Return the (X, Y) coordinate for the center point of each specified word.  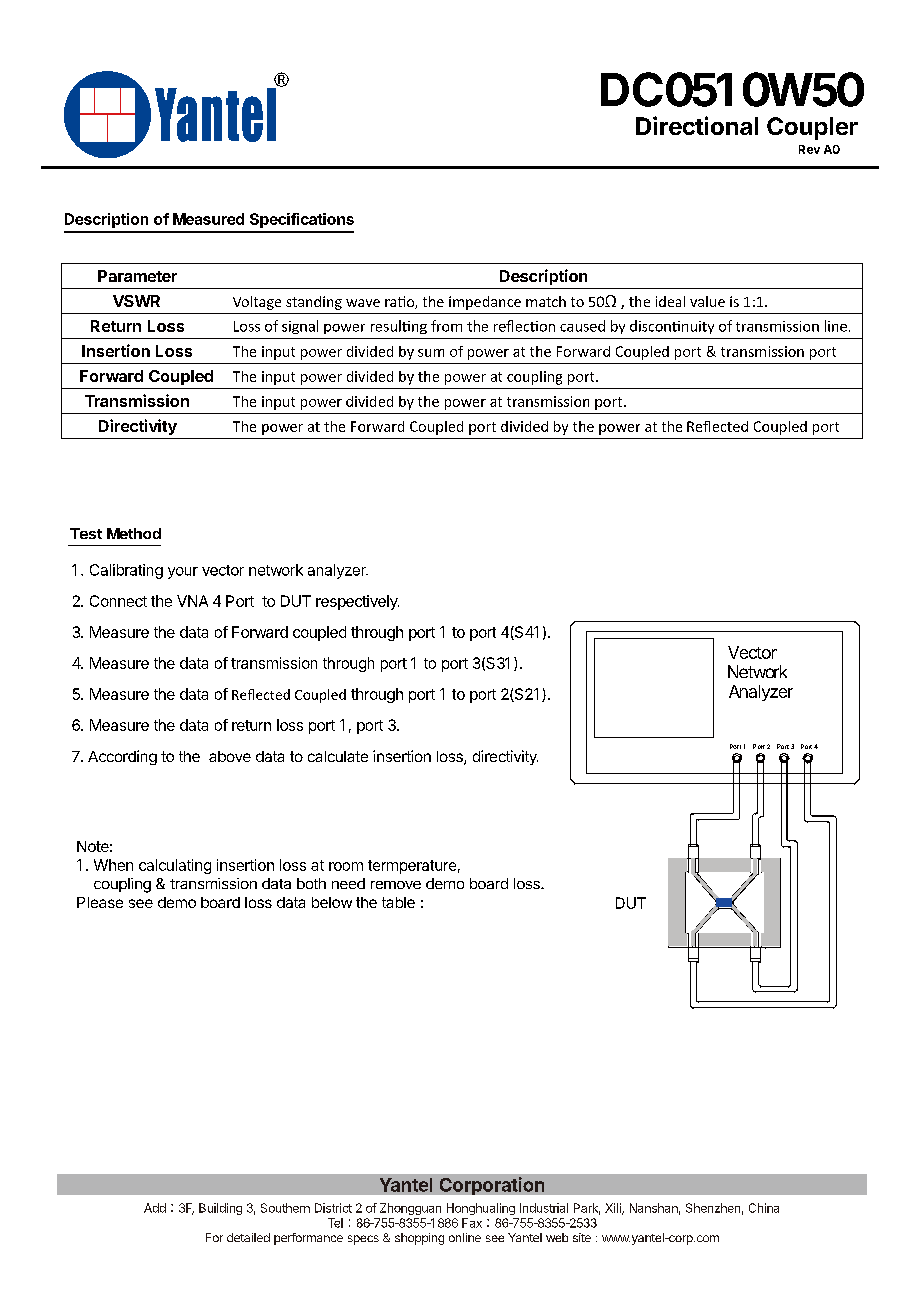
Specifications (302, 220)
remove (396, 885)
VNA (192, 601)
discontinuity (672, 327)
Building (220, 1209)
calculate (338, 756)
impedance (485, 303)
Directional (697, 125)
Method (134, 533)
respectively (357, 602)
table (398, 902)
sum (431, 353)
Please (100, 902)
